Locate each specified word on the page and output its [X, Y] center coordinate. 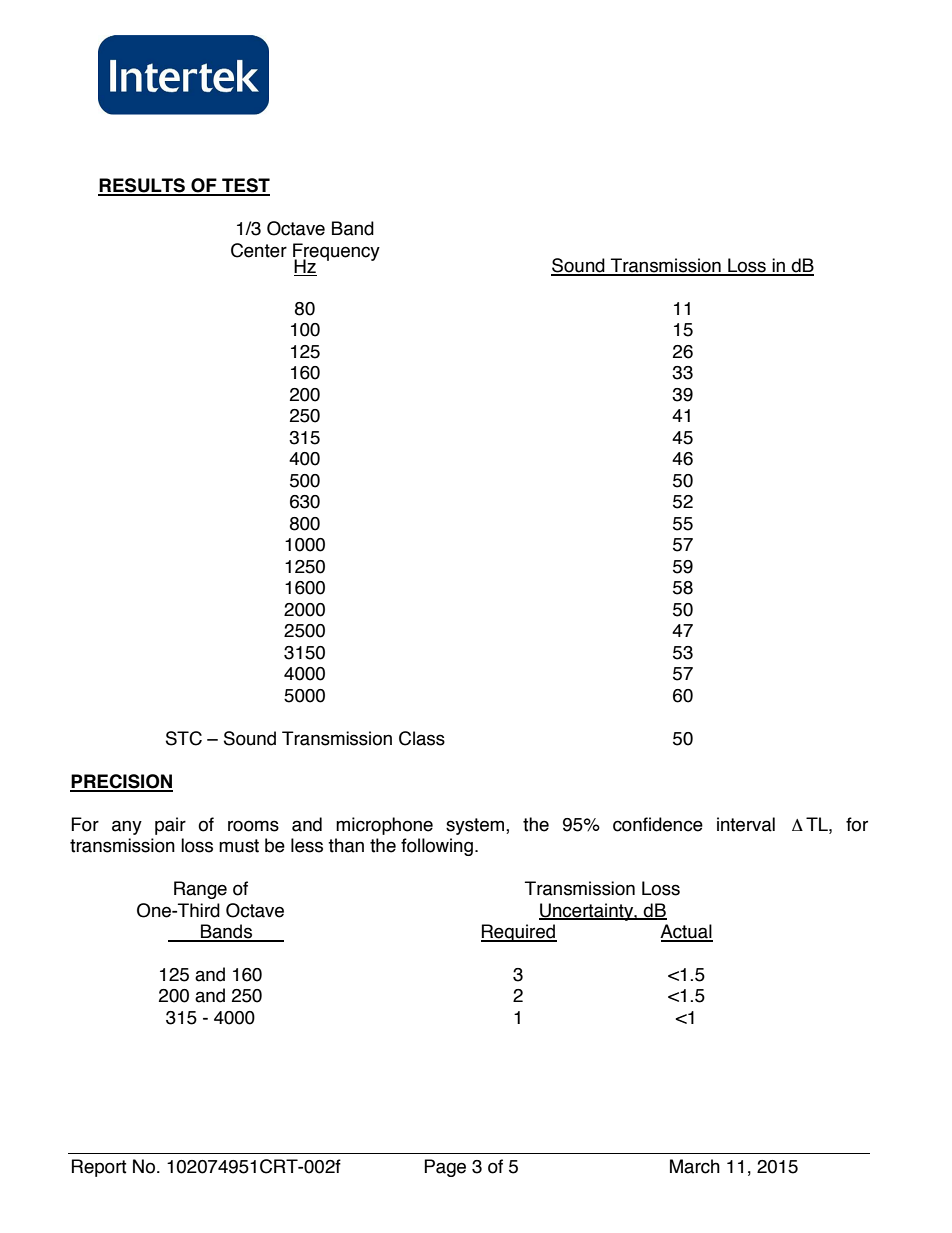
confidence [658, 824]
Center [259, 250]
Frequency [336, 253]
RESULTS [142, 186]
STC [184, 738]
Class [422, 738]
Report [99, 1168]
